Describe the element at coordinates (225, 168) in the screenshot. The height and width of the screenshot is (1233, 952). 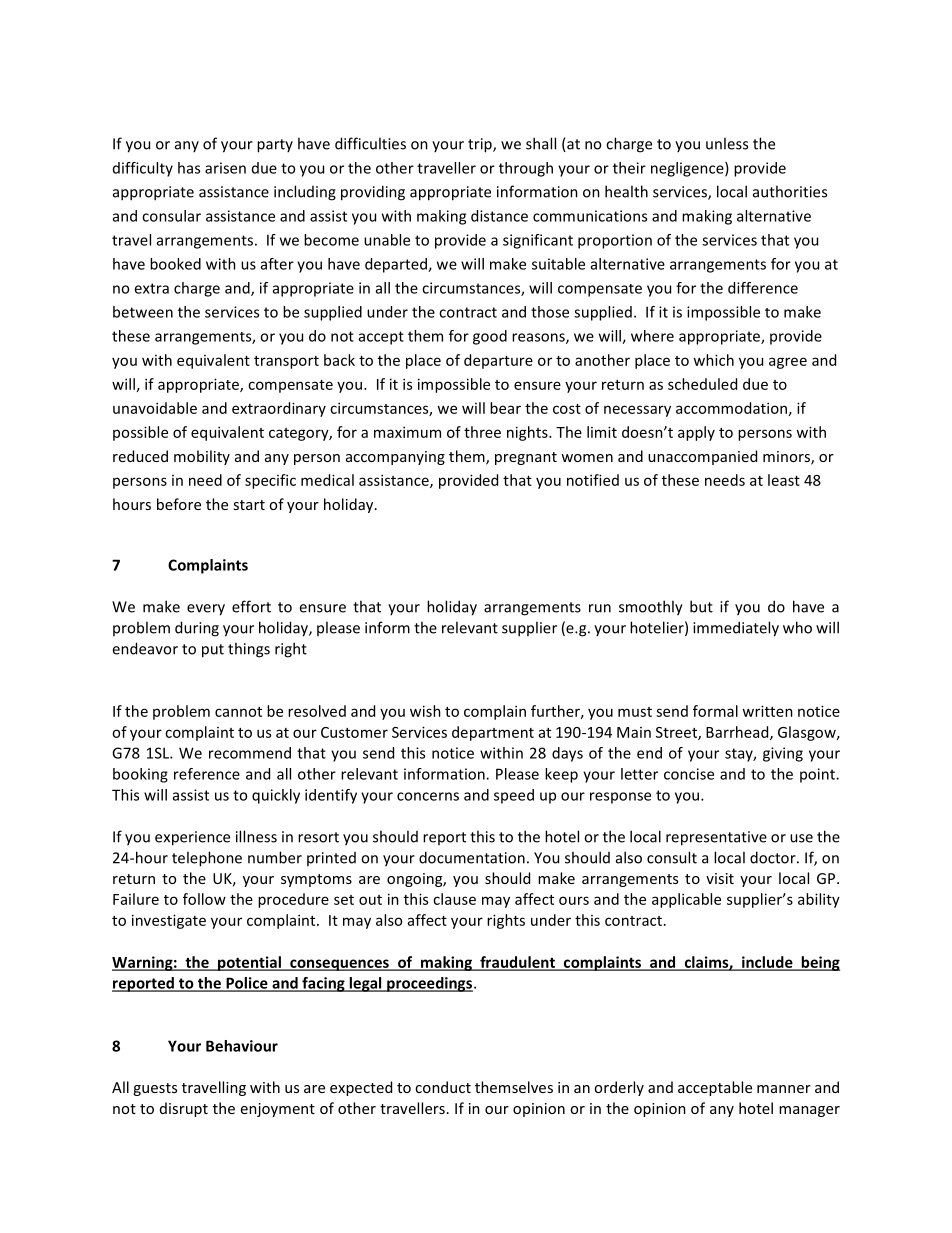
I see `arisen` at that location.
